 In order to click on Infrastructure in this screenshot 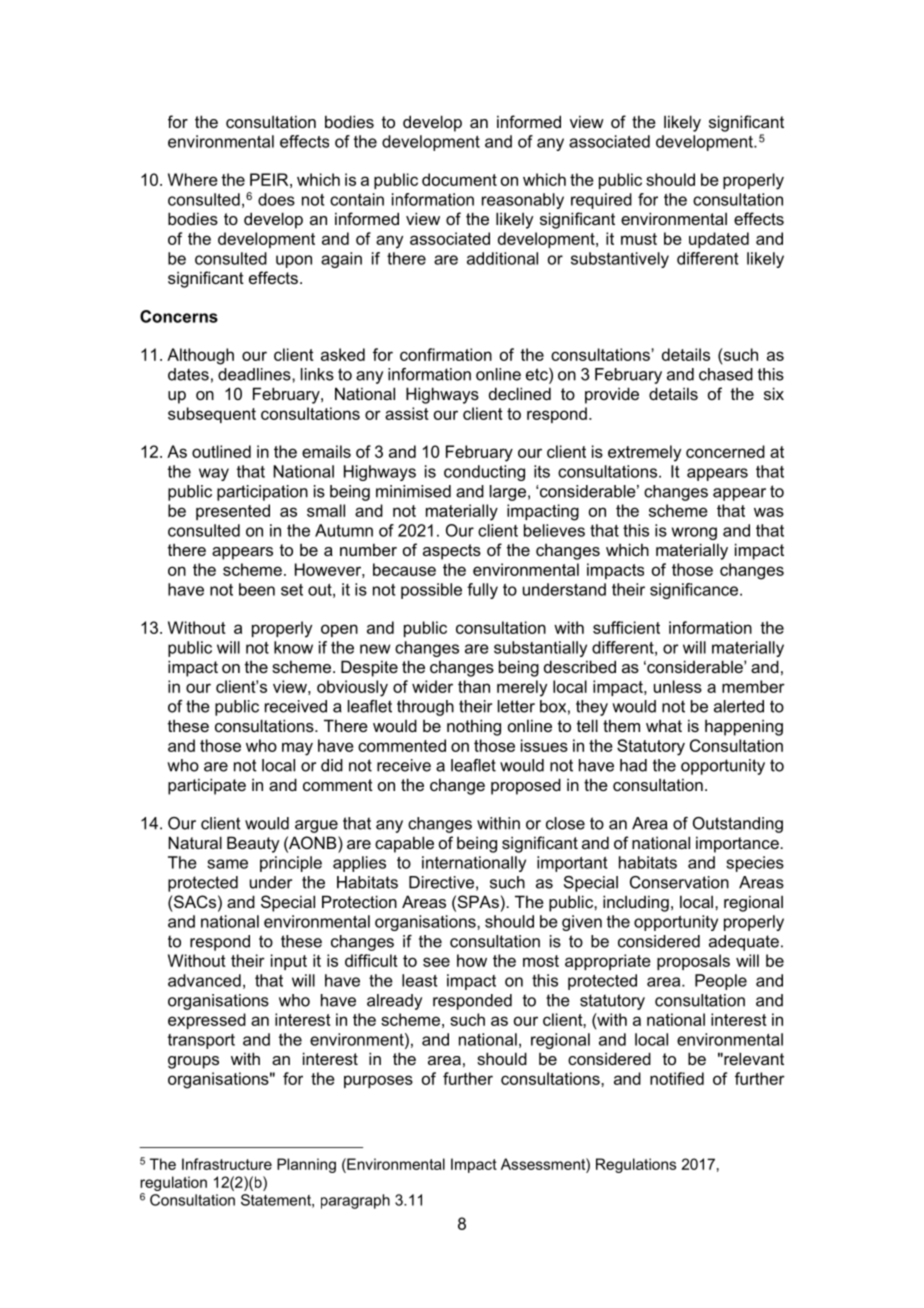, I will do `click(227, 1164)`.
